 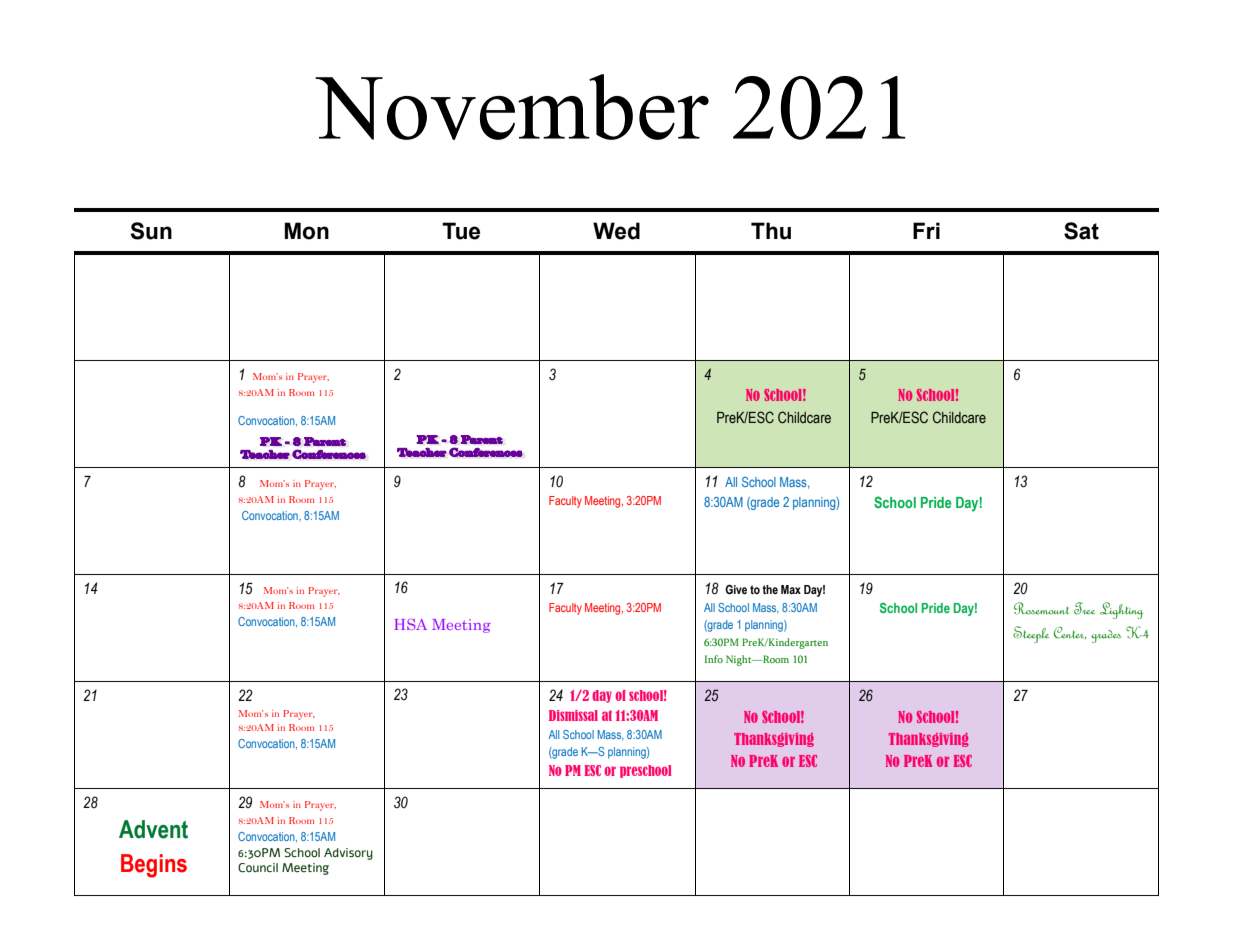 What do you see at coordinates (1084, 608) in the document?
I see `Tree` at bounding box center [1084, 608].
